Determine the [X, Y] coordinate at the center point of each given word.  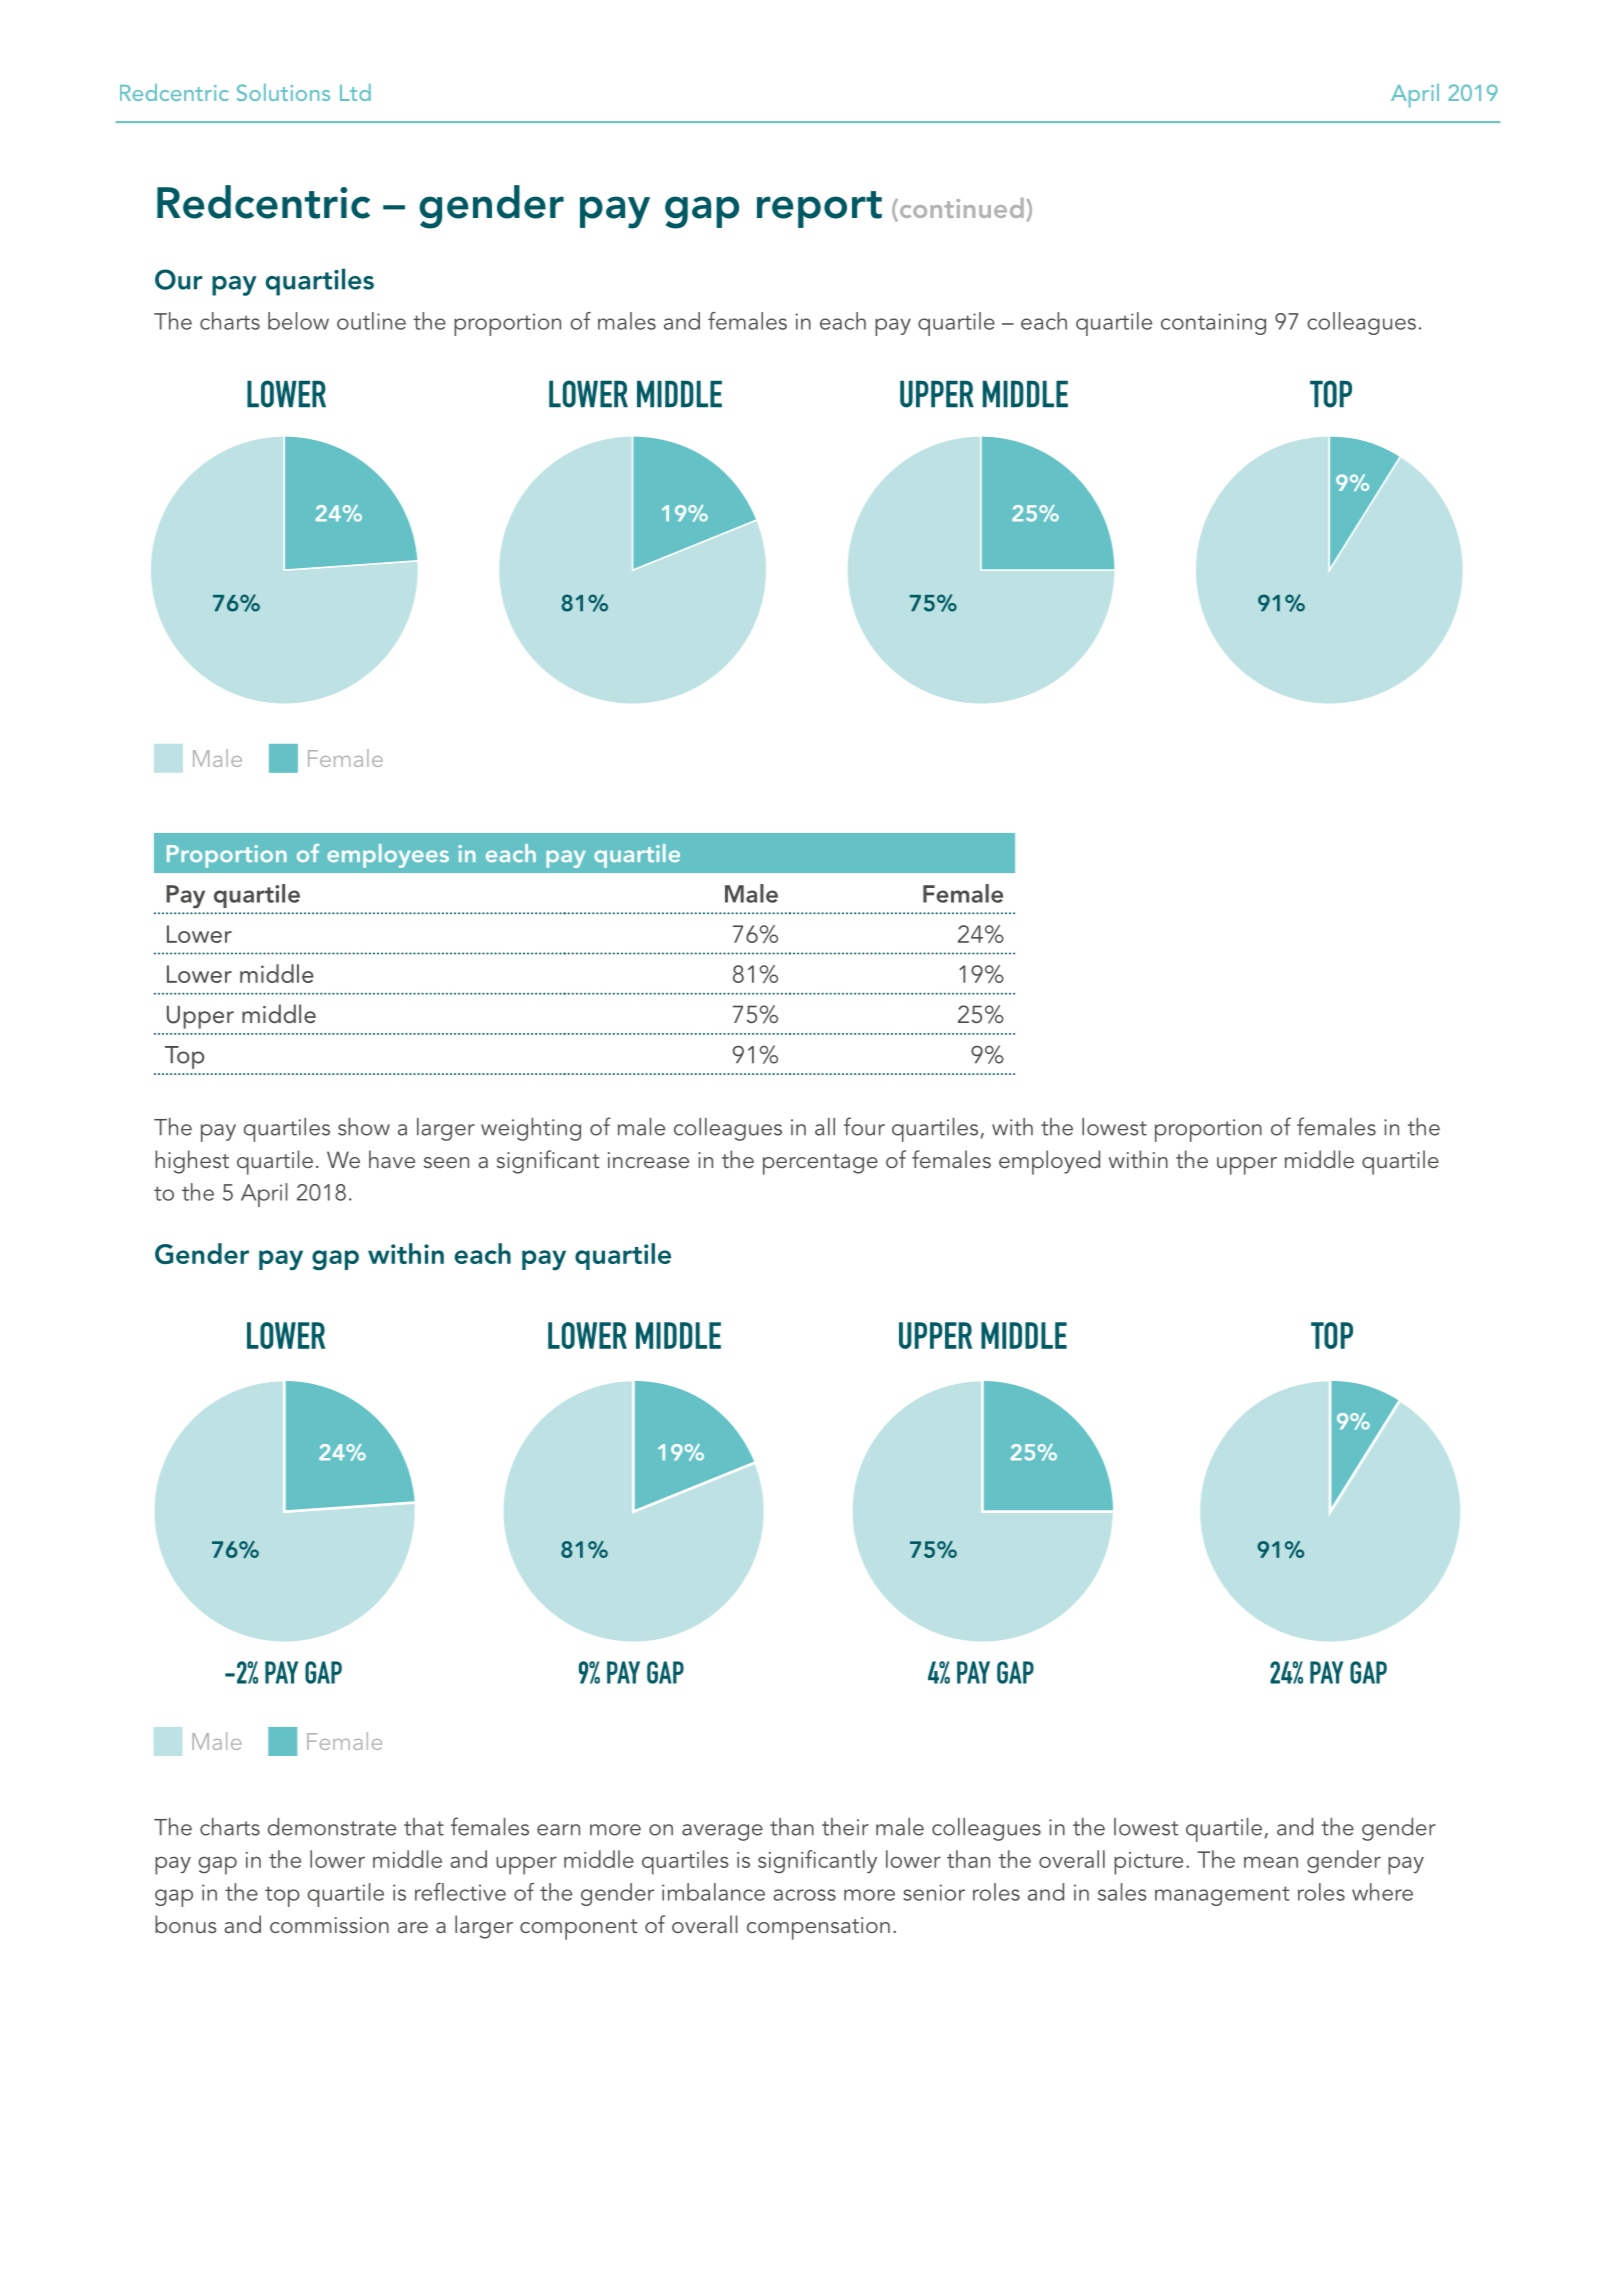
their [845, 1827]
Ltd [355, 92]
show [364, 1127]
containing [1213, 324]
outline [371, 321]
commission [329, 1925]
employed [1049, 1162]
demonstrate [332, 1827]
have [392, 1159]
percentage [820, 1164]
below [298, 321]
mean [1271, 1862]
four [864, 1126]
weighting [531, 1129]
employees [388, 856]
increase [648, 1160]
